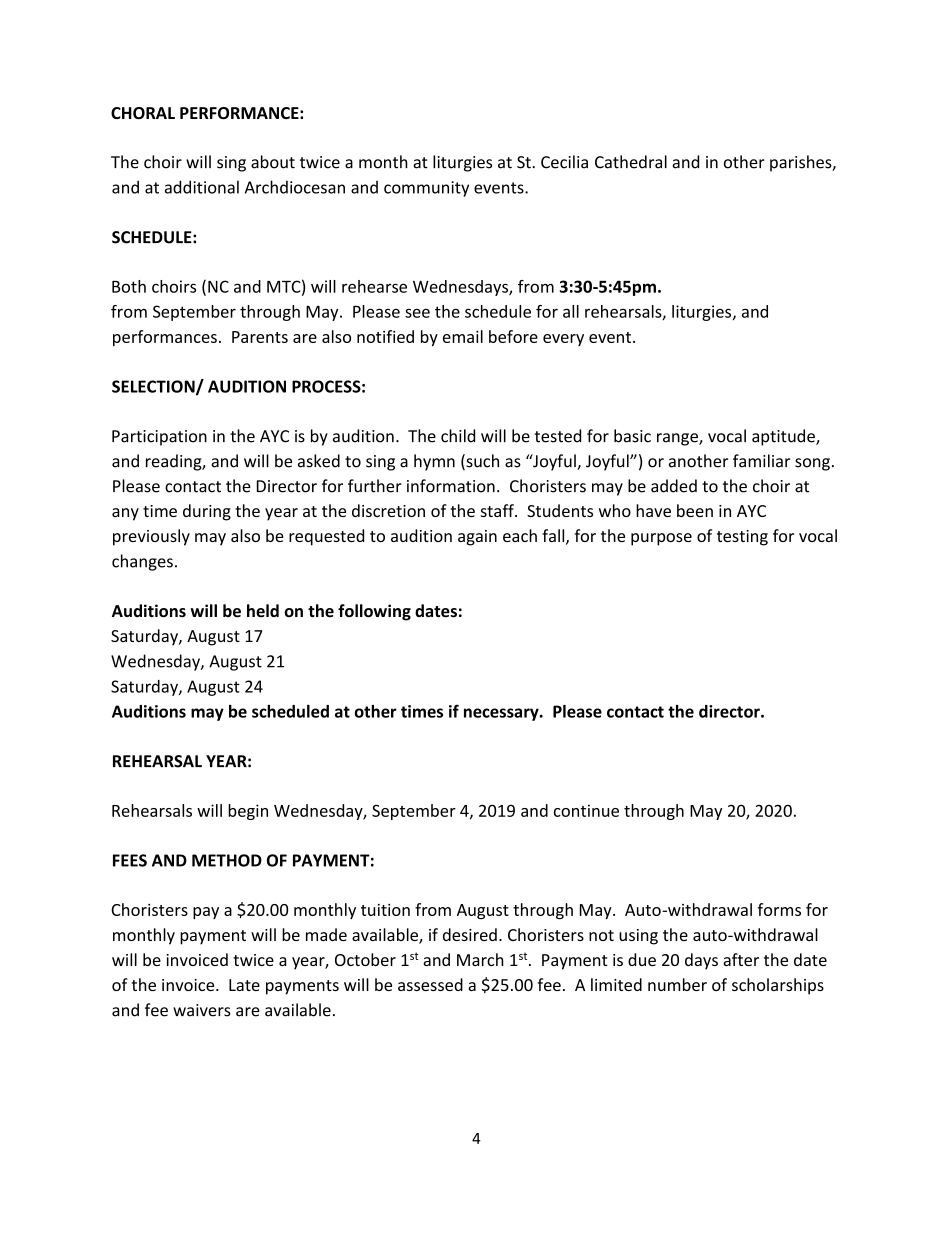  I want to click on changes, so click(142, 562).
